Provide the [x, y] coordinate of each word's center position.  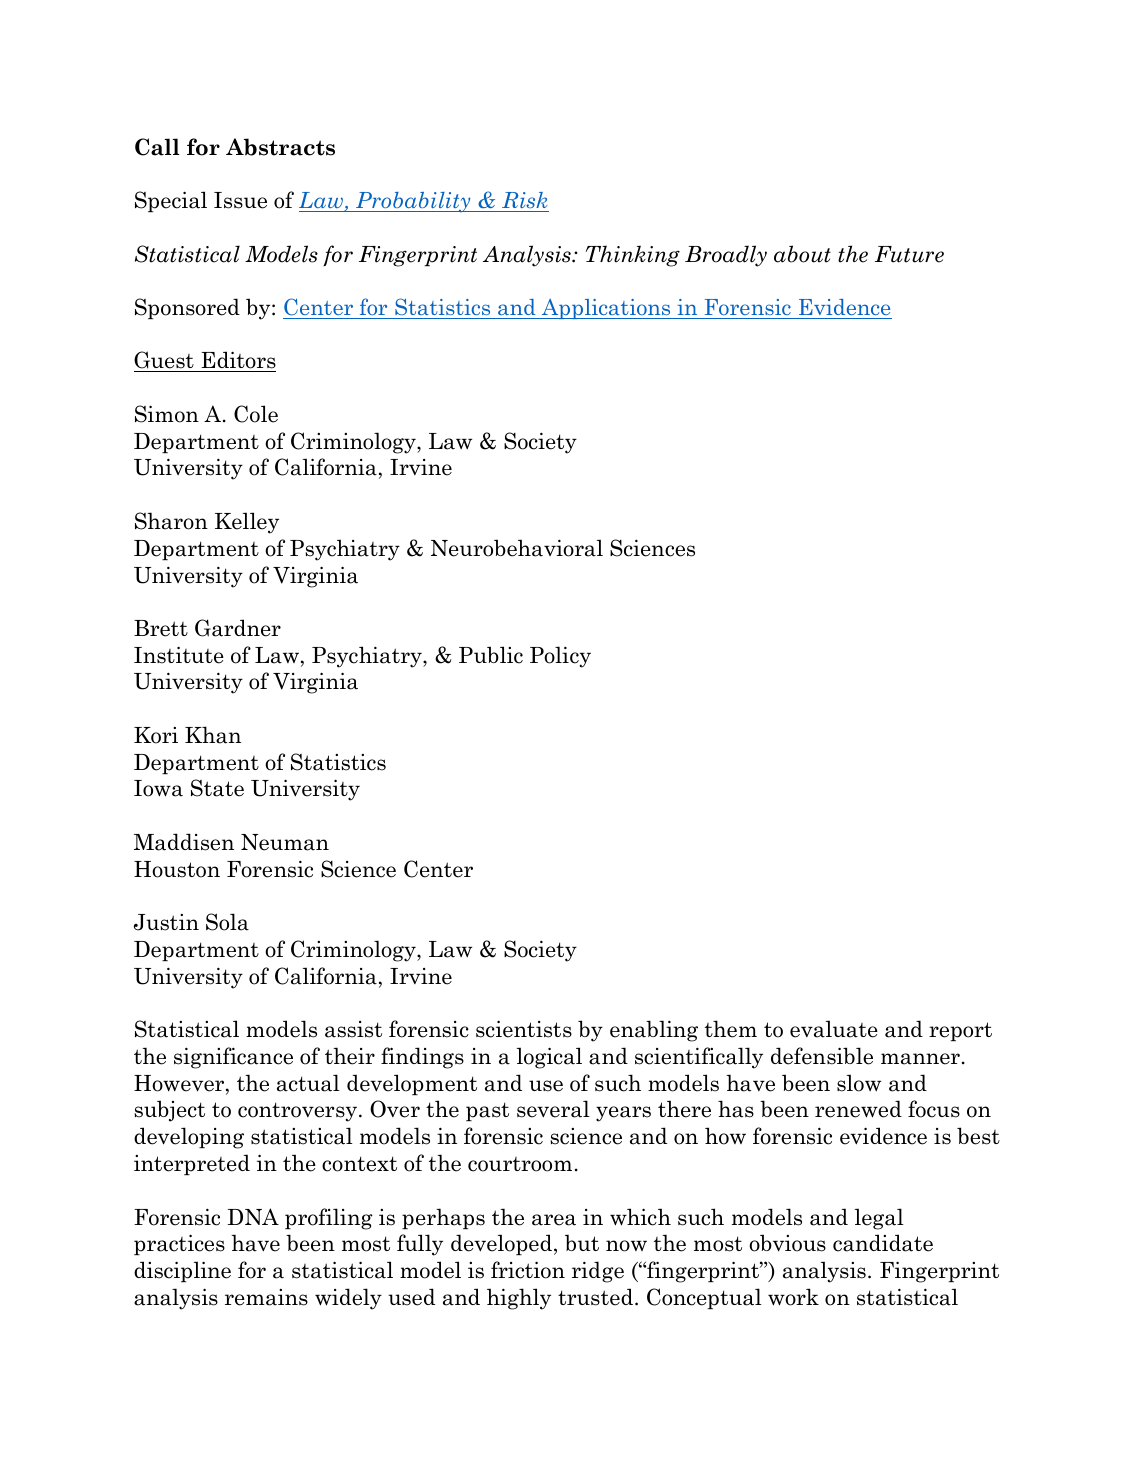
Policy [560, 657]
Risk [524, 200]
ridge [598, 1272]
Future [909, 254]
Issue [240, 200]
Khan [213, 735]
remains [266, 1297]
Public [491, 655]
